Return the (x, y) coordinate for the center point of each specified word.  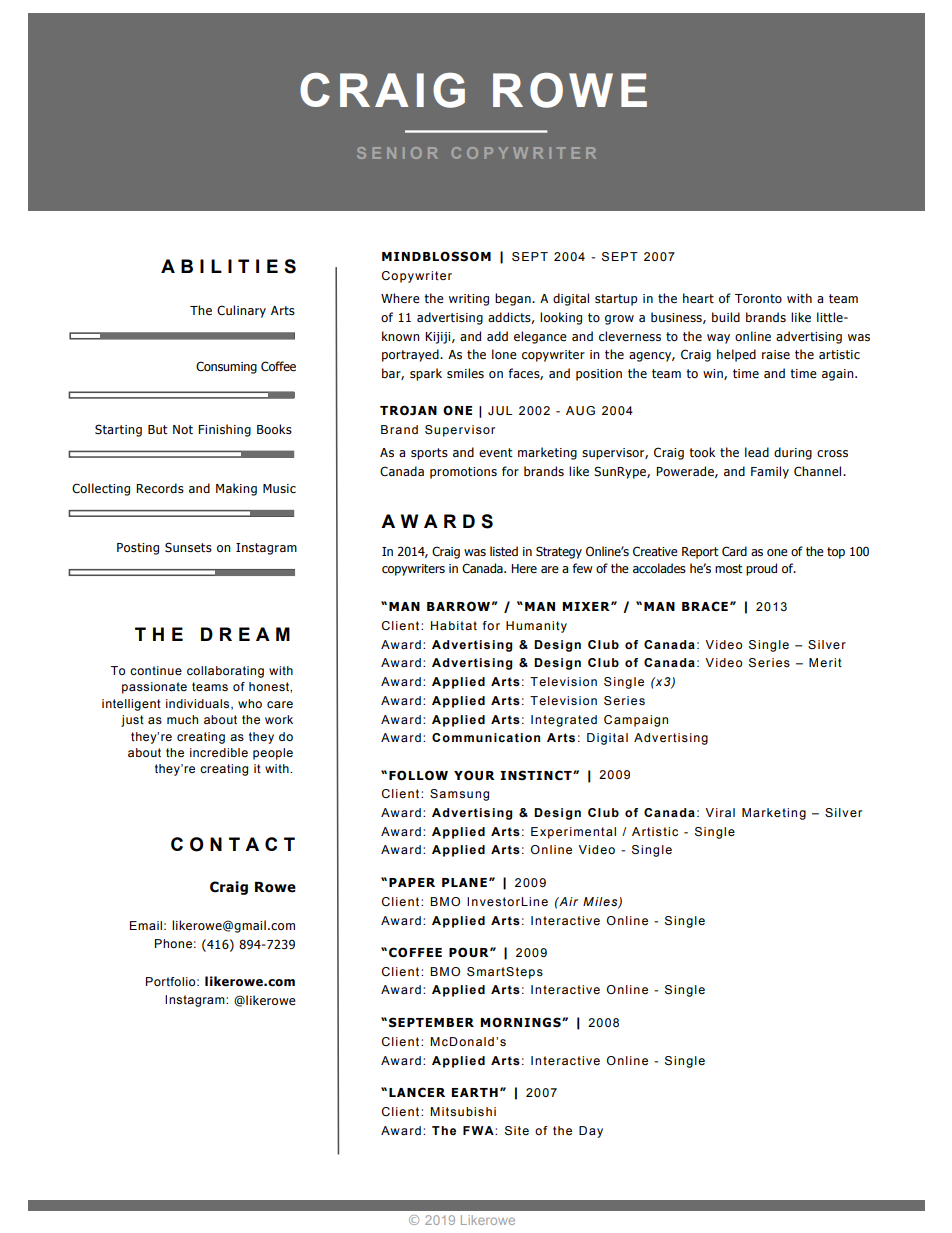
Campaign (636, 721)
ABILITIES (228, 266)
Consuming (226, 367)
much (182, 719)
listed (504, 551)
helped (736, 355)
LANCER (417, 1092)
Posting (138, 549)
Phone (173, 943)
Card (734, 551)
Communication (486, 737)
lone (504, 354)
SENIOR (397, 153)
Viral (720, 812)
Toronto (758, 298)
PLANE (464, 882)
